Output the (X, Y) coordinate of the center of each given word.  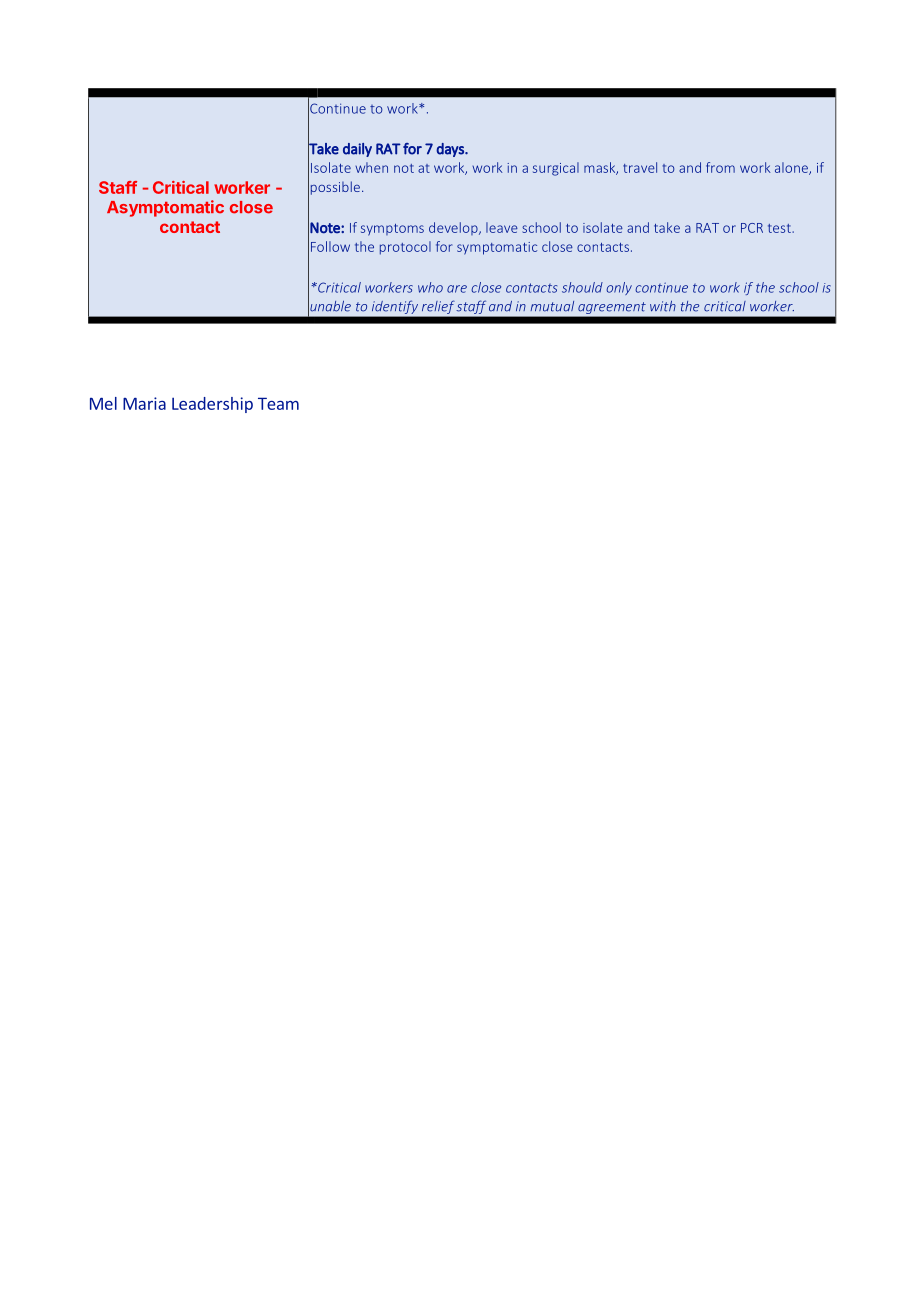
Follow (330, 246)
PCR (752, 228)
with (663, 306)
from (720, 167)
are (457, 289)
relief (437, 307)
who (430, 287)
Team (278, 403)
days (451, 150)
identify (395, 307)
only (619, 288)
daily (357, 150)
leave (502, 227)
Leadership (212, 405)
